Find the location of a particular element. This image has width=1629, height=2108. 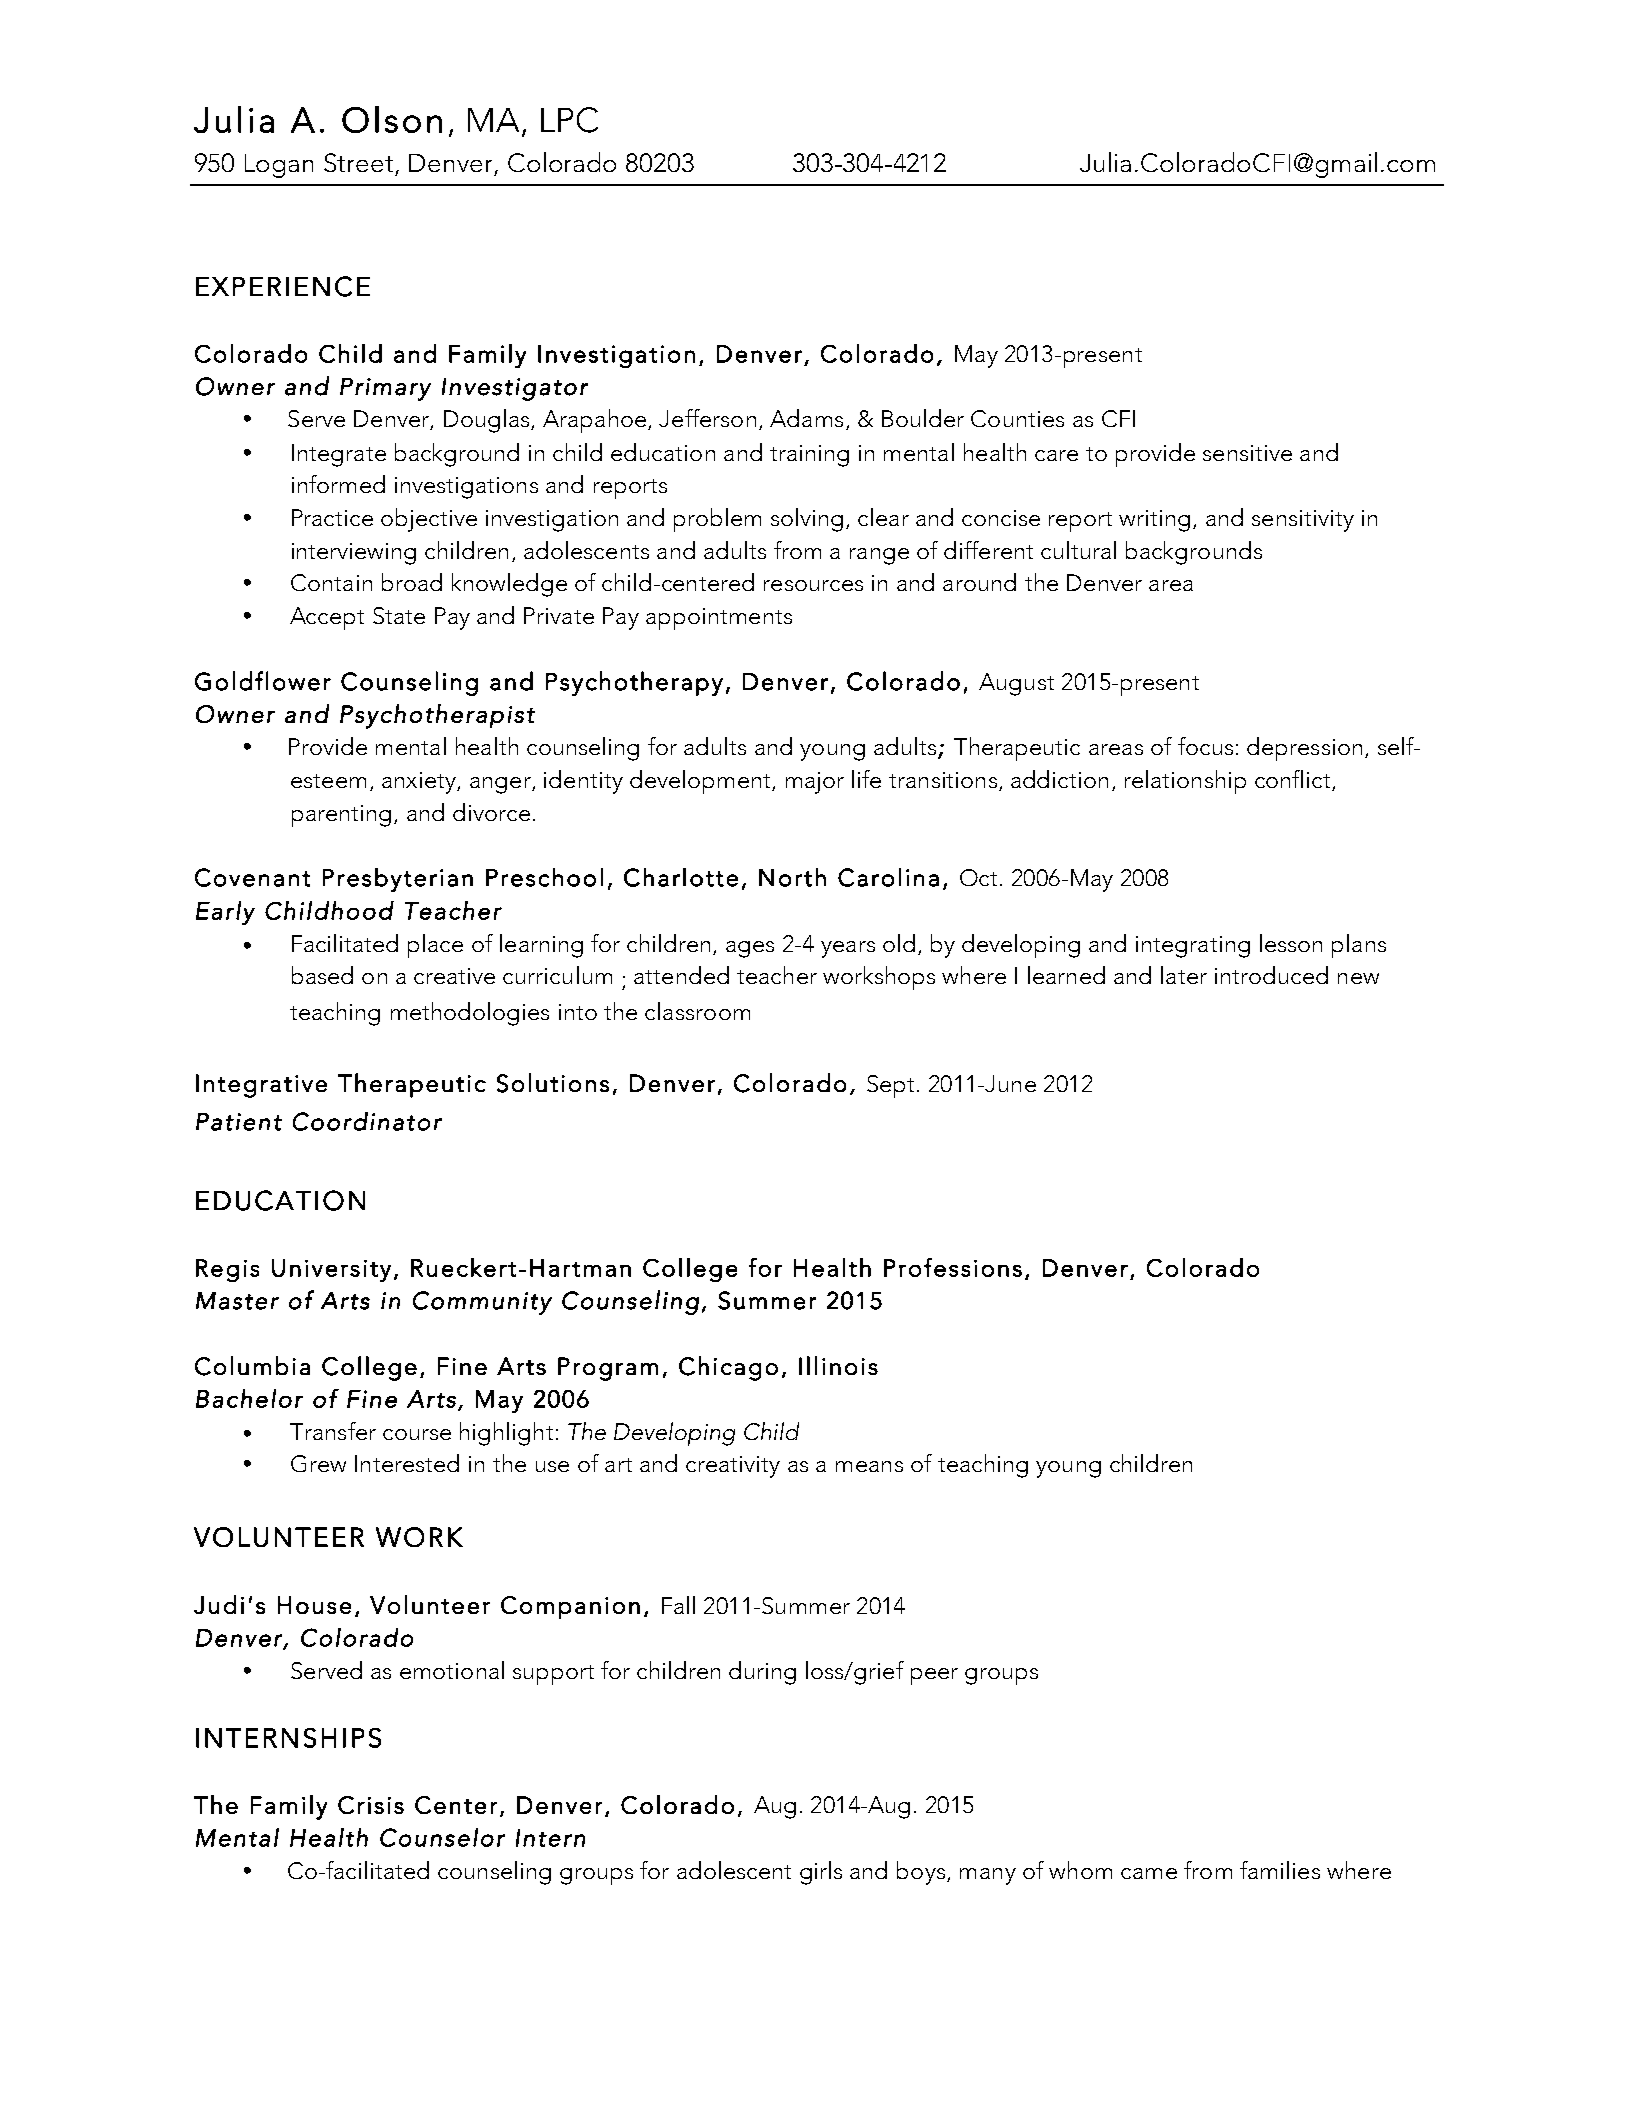

major is located at coordinates (815, 783).
